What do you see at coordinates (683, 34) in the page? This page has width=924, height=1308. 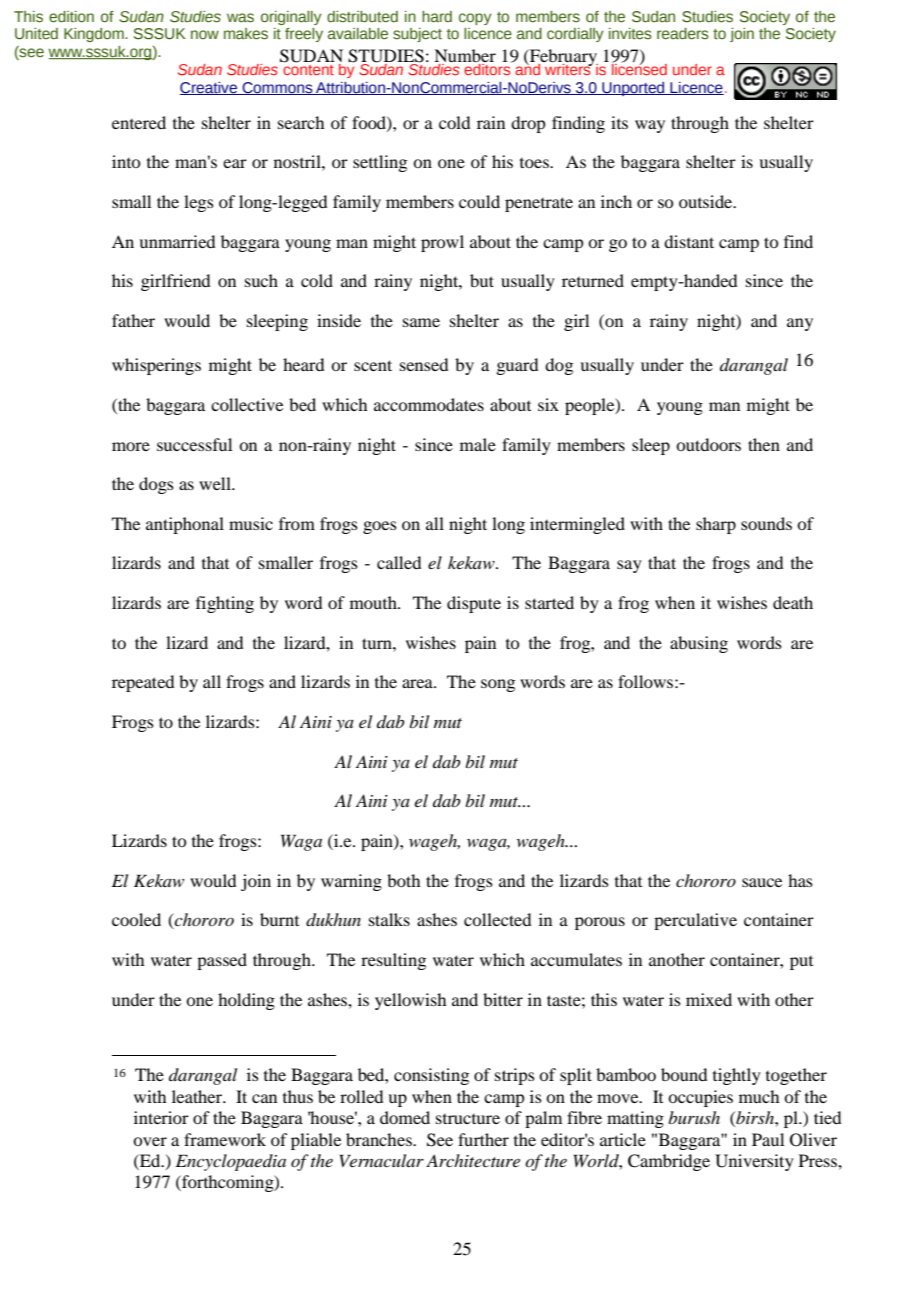 I see `readers` at bounding box center [683, 34].
